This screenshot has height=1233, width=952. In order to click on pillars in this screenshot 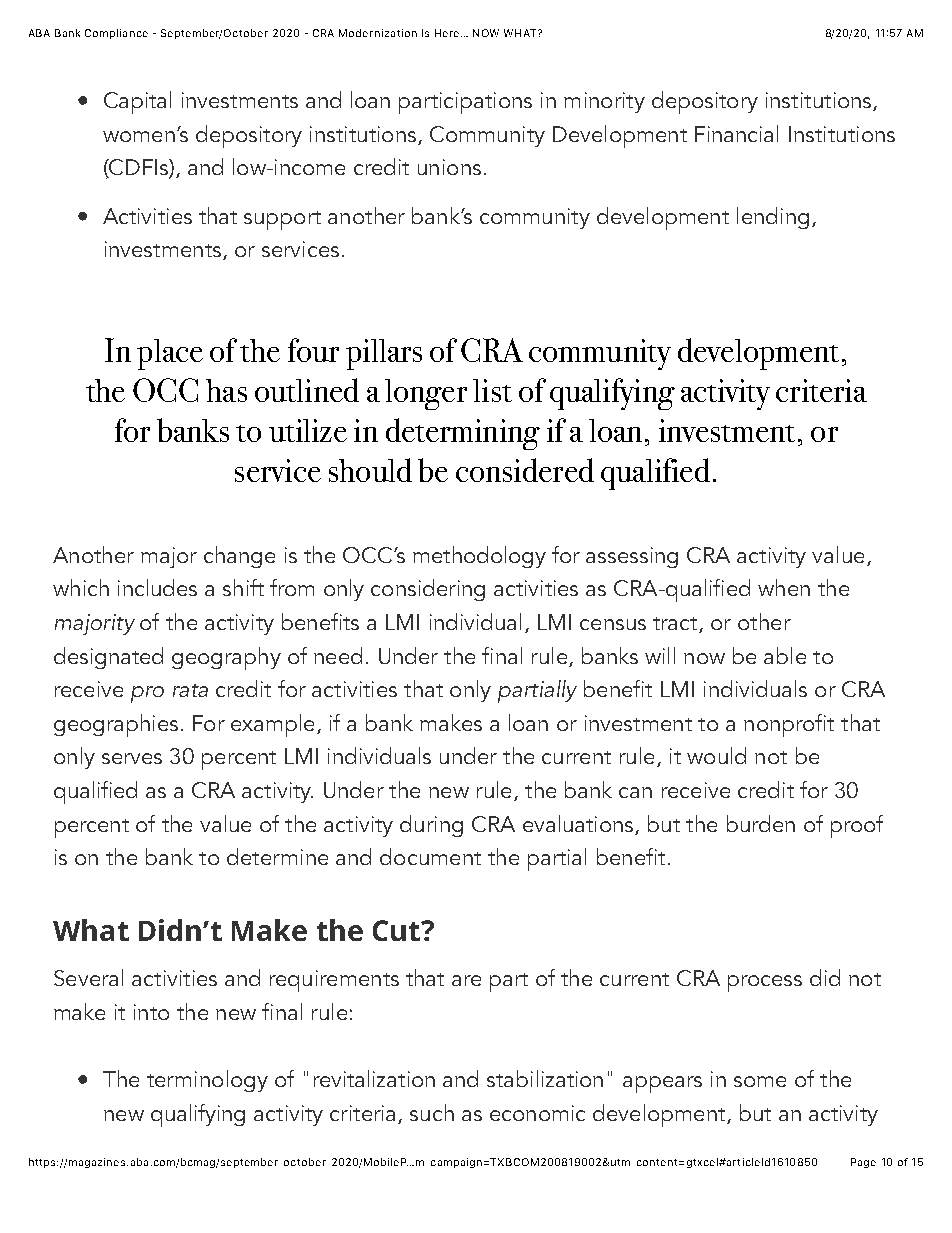, I will do `click(384, 354)`.
